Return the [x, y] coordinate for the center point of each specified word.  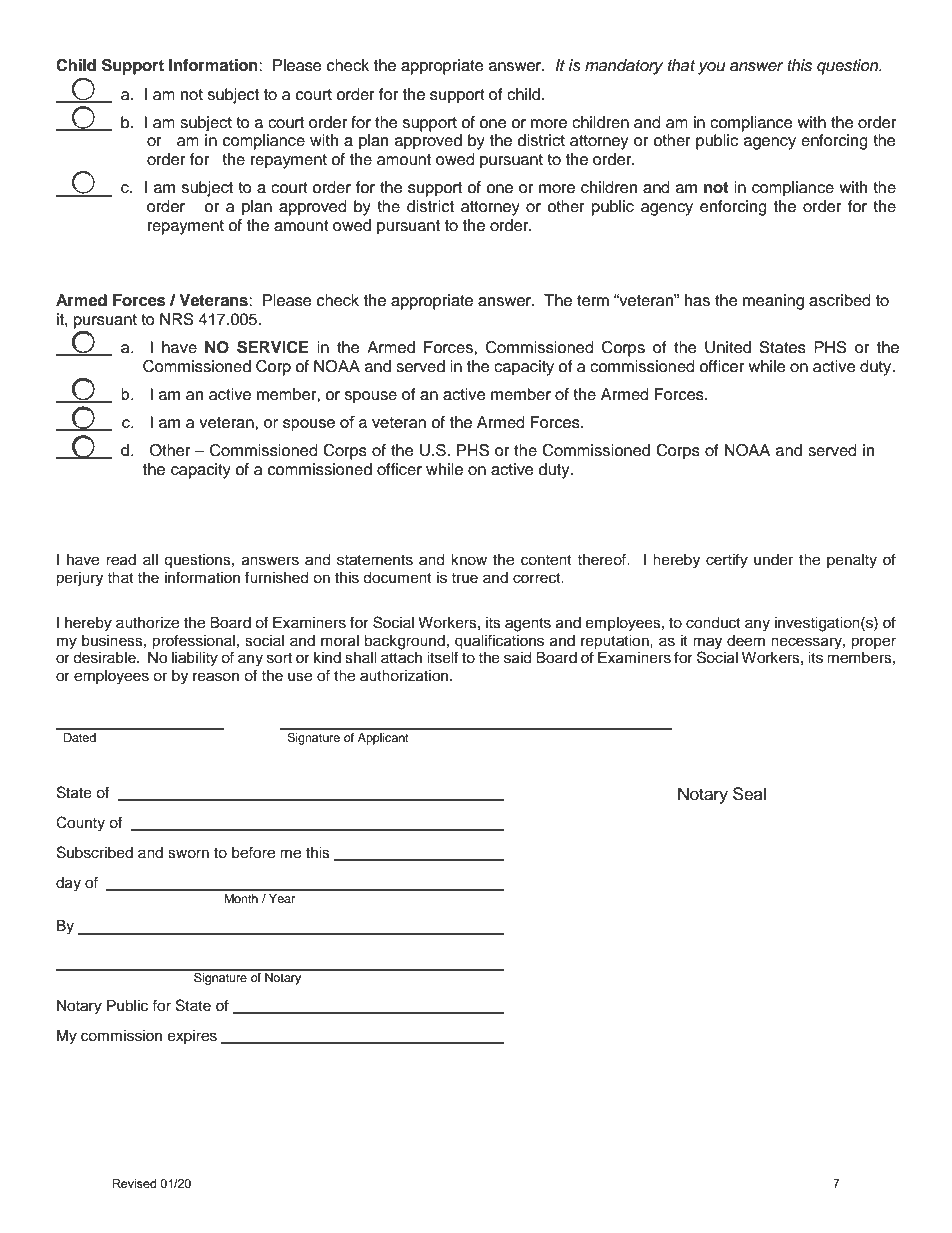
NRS [177, 319]
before [253, 852]
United [728, 347]
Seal [749, 794]
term [593, 301]
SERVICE [273, 347]
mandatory [624, 67]
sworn [188, 854]
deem [746, 641]
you [711, 68]
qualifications [499, 642]
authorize [147, 623]
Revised [134, 1183]
